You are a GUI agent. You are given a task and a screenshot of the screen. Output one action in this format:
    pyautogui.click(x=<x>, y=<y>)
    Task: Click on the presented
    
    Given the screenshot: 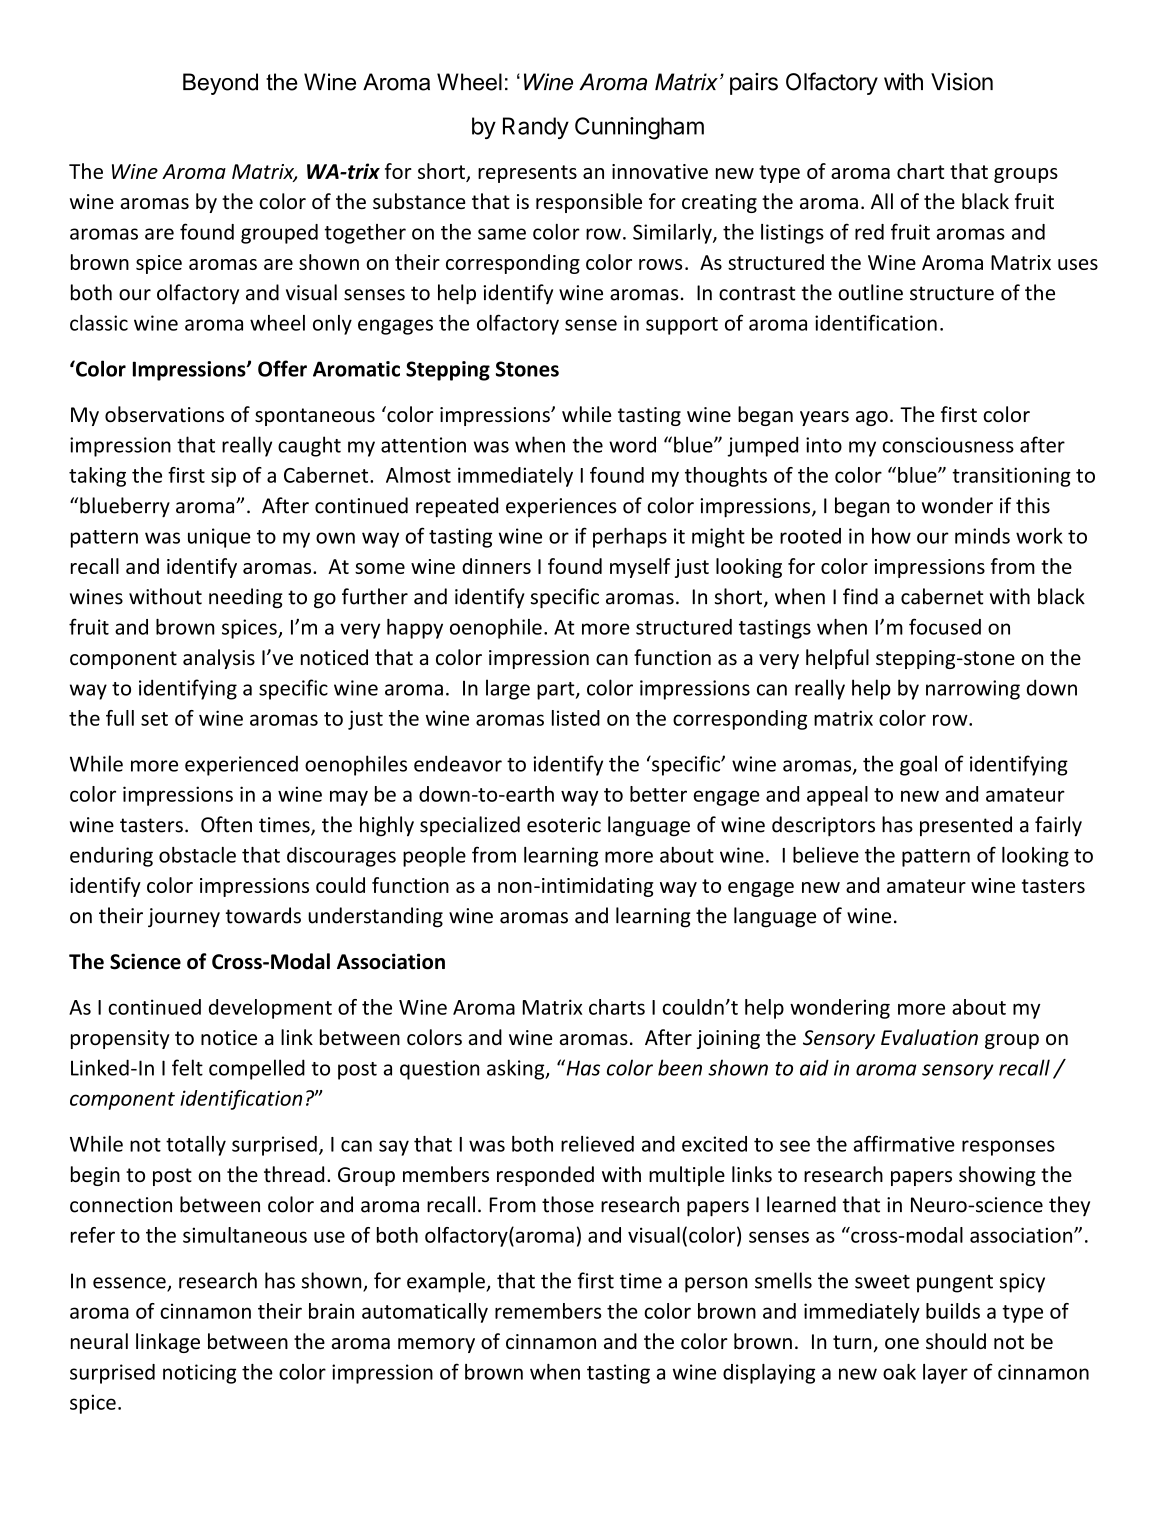 What is the action you would take?
    pyautogui.click(x=966, y=826)
